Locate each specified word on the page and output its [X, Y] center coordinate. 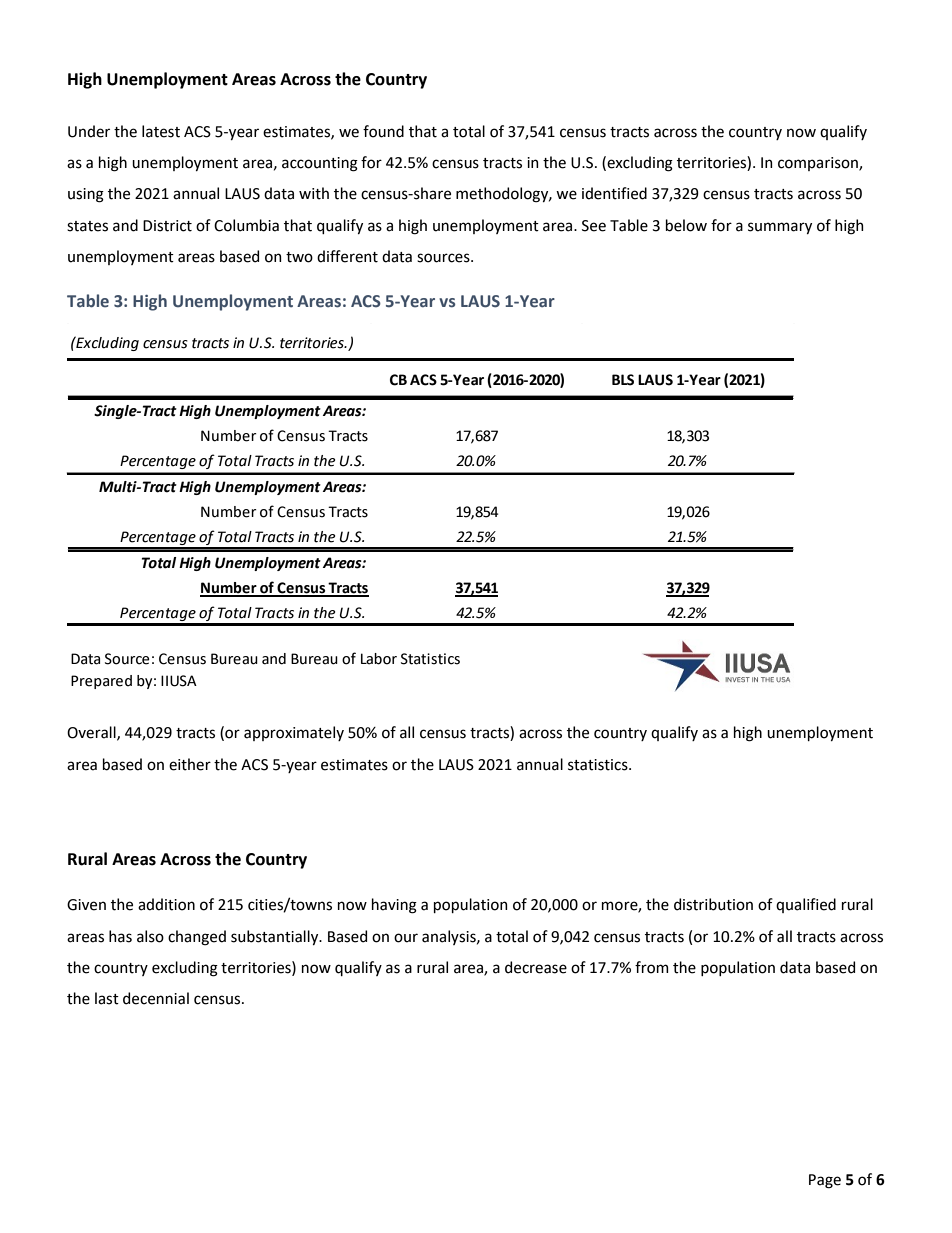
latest [161, 131]
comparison [819, 164]
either [190, 764]
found [383, 131]
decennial [156, 998]
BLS [623, 380]
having [394, 906]
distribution [713, 904]
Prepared [101, 682]
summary [780, 228]
